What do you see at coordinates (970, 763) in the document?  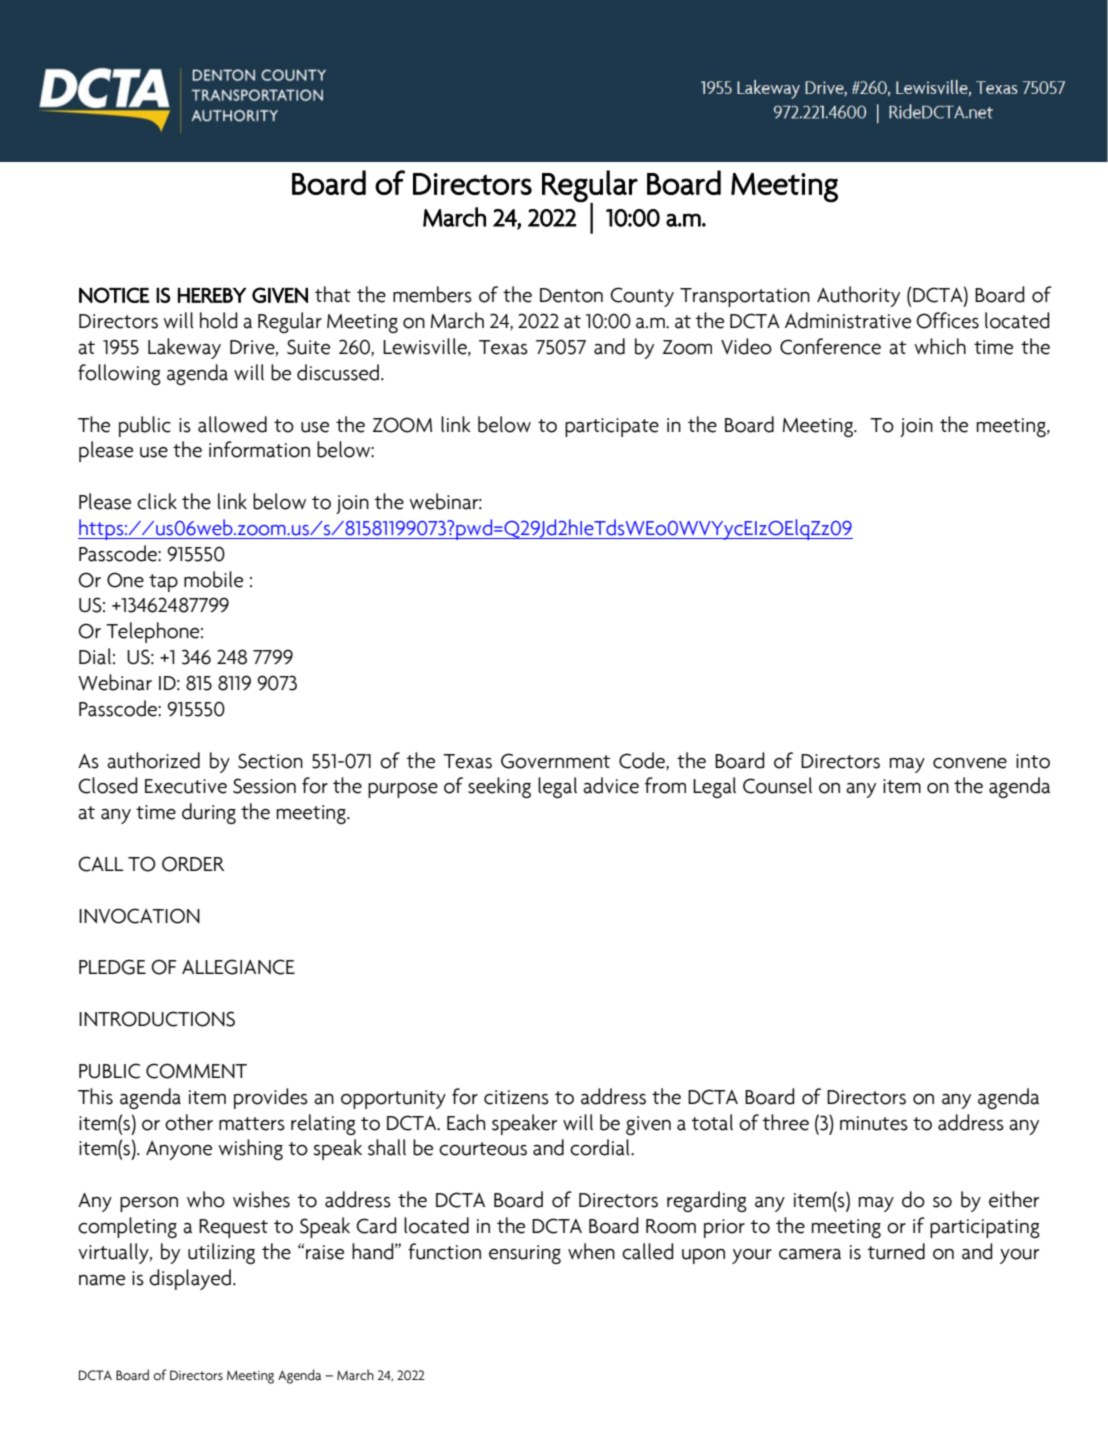 I see `convene` at bounding box center [970, 763].
